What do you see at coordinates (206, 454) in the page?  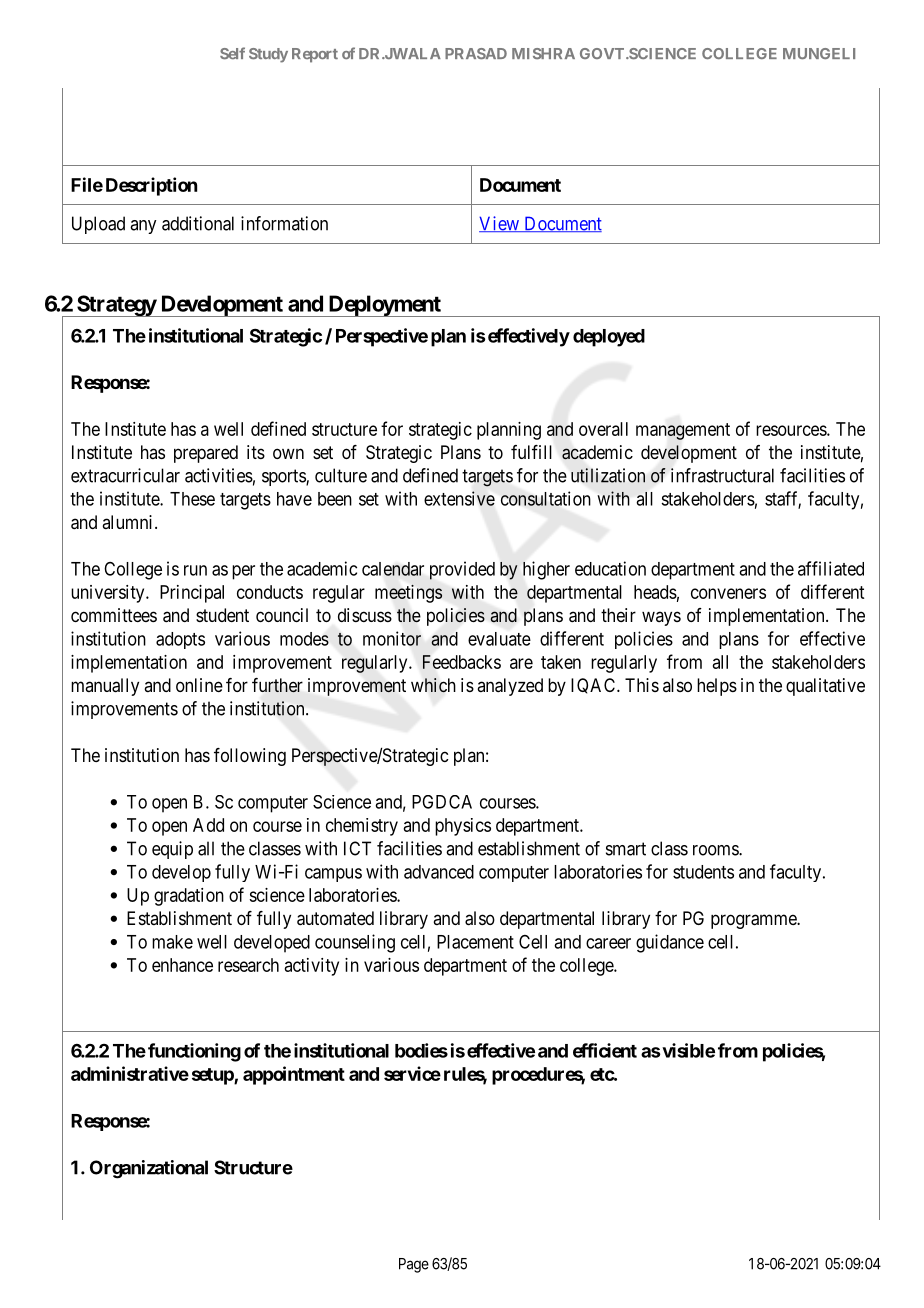 I see `prepared` at bounding box center [206, 454].
